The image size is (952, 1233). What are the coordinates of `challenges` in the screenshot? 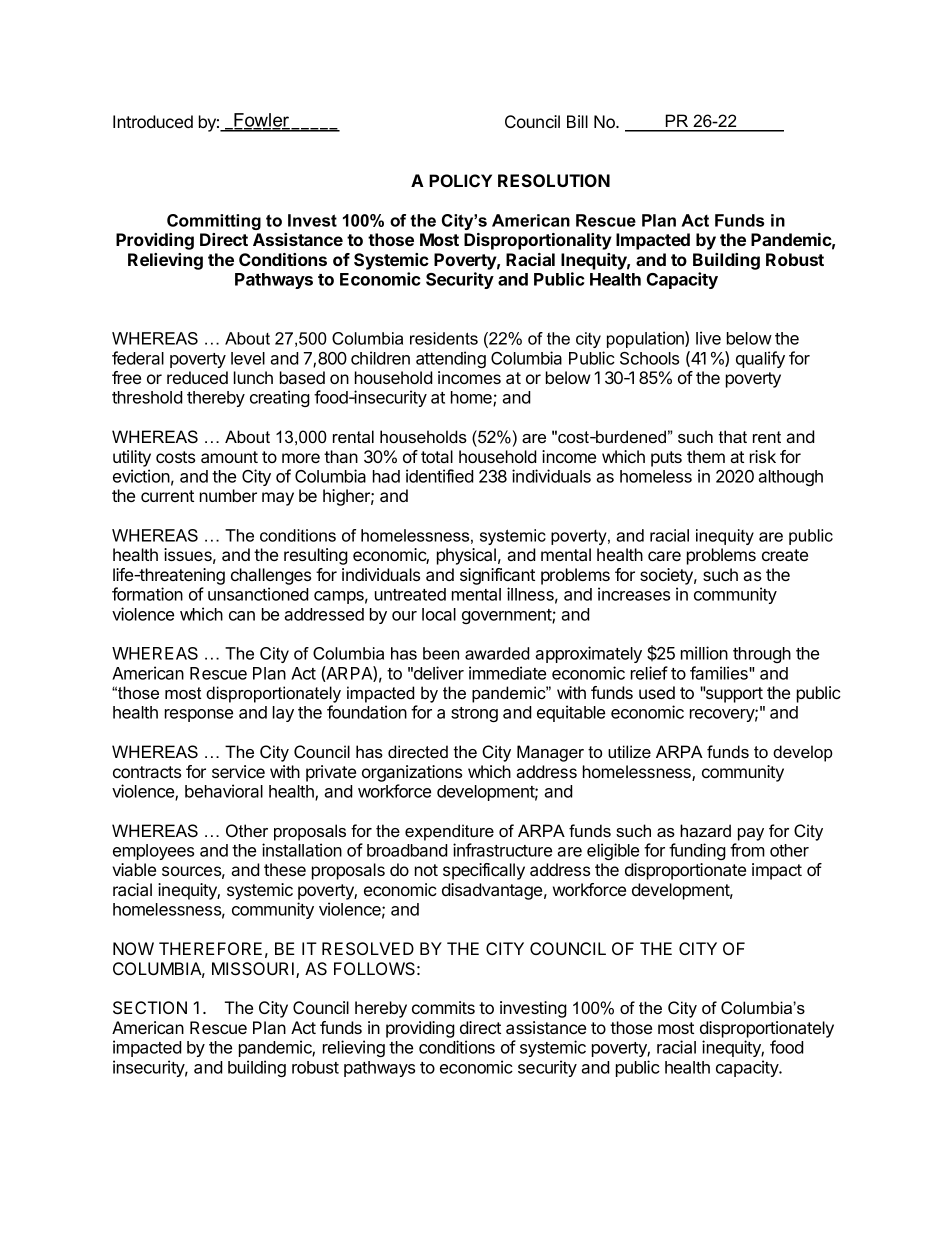 It's located at (271, 576).
